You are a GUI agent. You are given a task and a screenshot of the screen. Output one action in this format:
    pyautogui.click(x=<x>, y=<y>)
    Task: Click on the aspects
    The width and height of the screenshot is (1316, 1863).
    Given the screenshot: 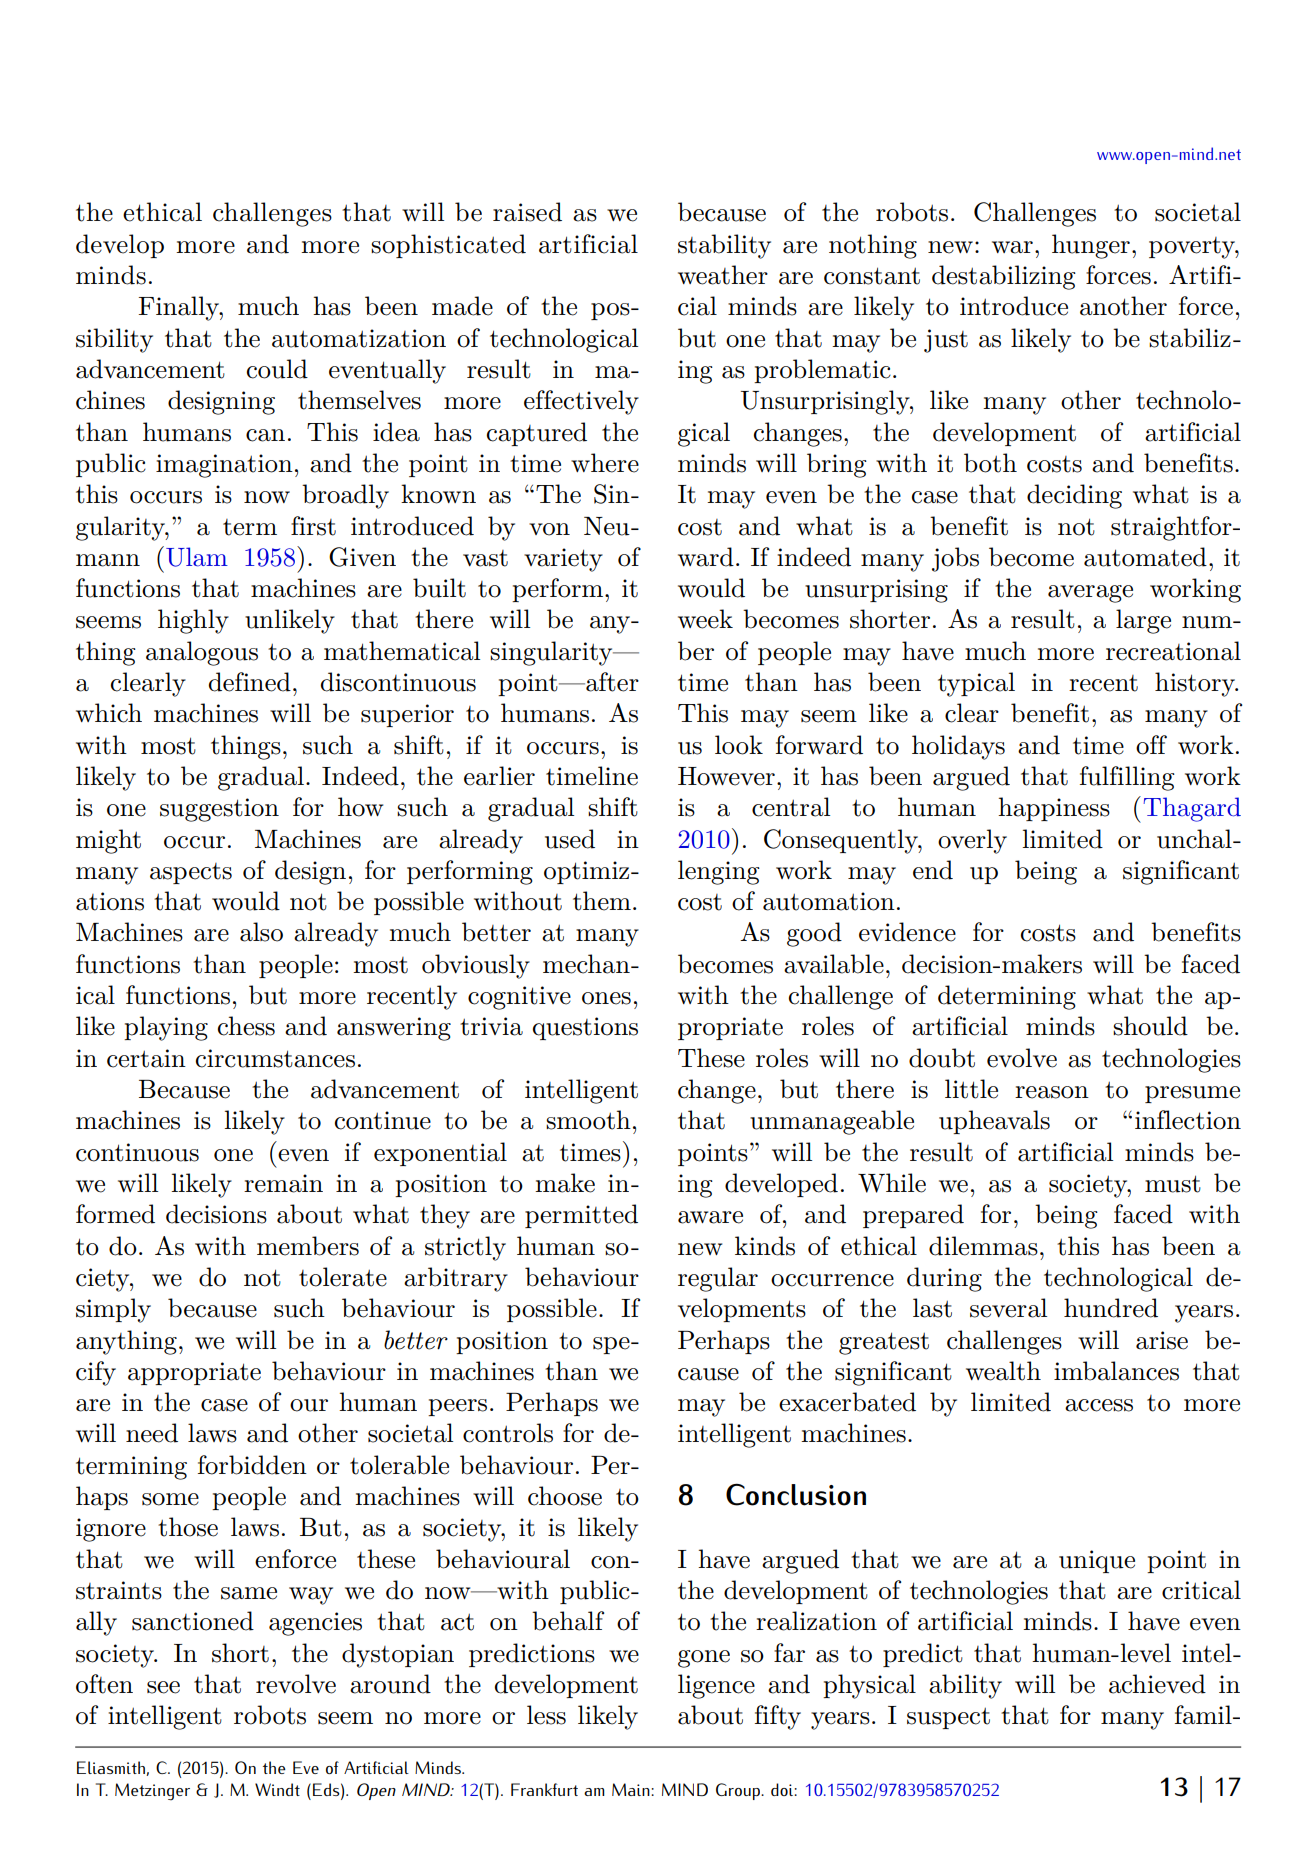 What is the action you would take?
    pyautogui.click(x=191, y=873)
